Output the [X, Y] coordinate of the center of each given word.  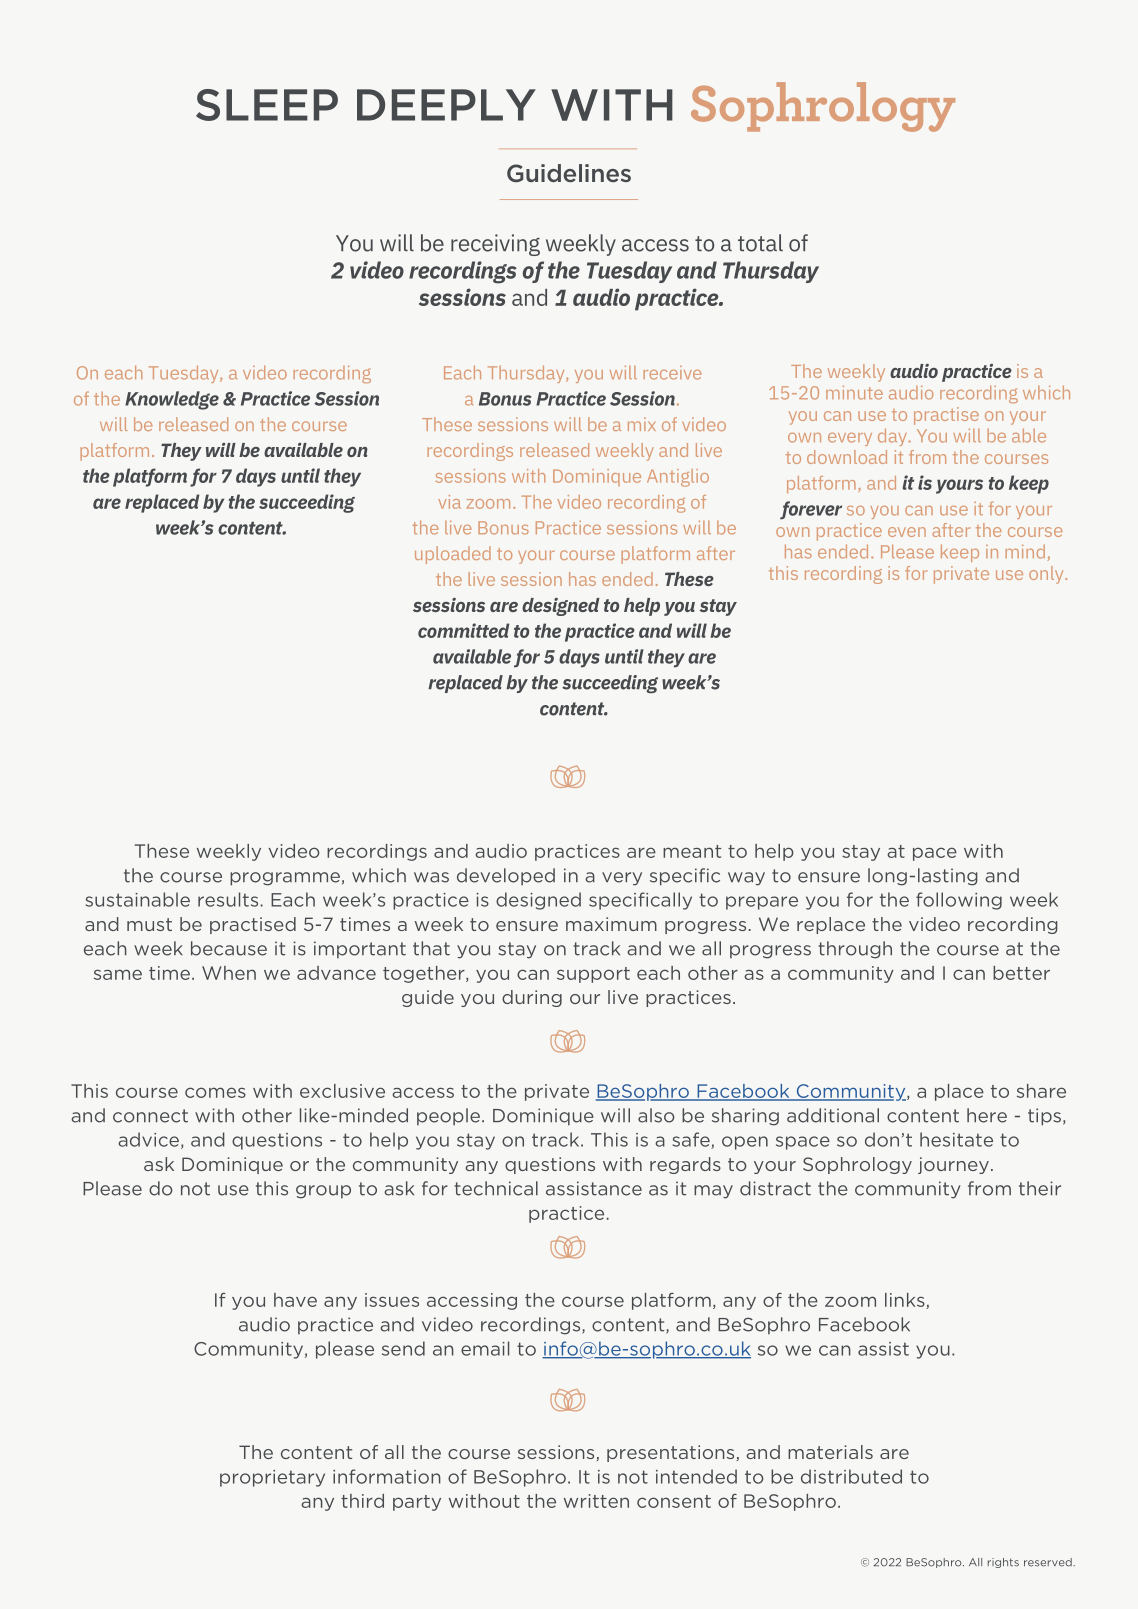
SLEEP [267, 105]
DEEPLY [446, 105]
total [760, 243]
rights [1003, 1563]
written [596, 1501]
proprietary [272, 1478]
